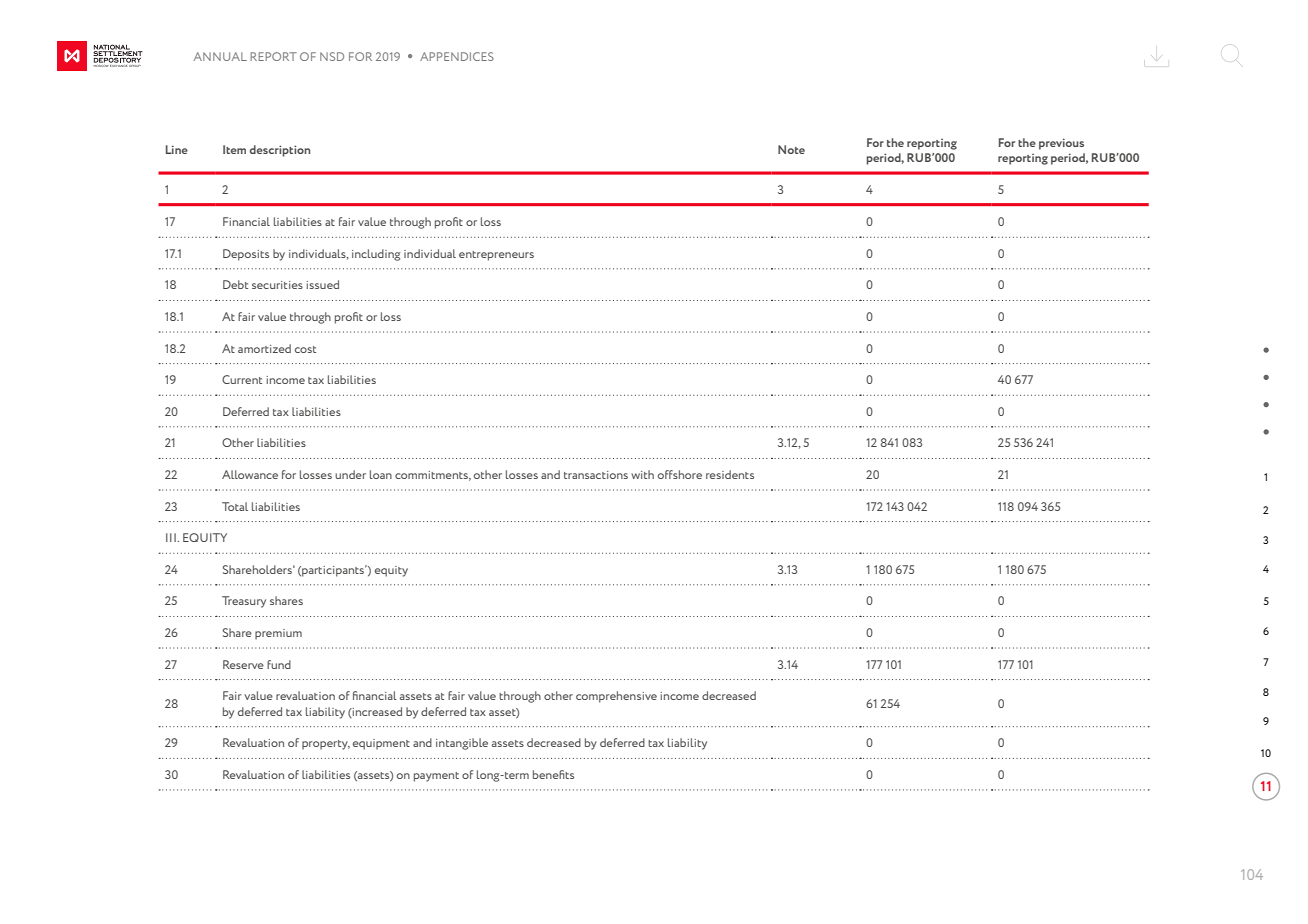 Image resolution: width=1308 pixels, height=924 pixels. What do you see at coordinates (220, 56) in the screenshot?
I see `ANNUAL` at bounding box center [220, 56].
